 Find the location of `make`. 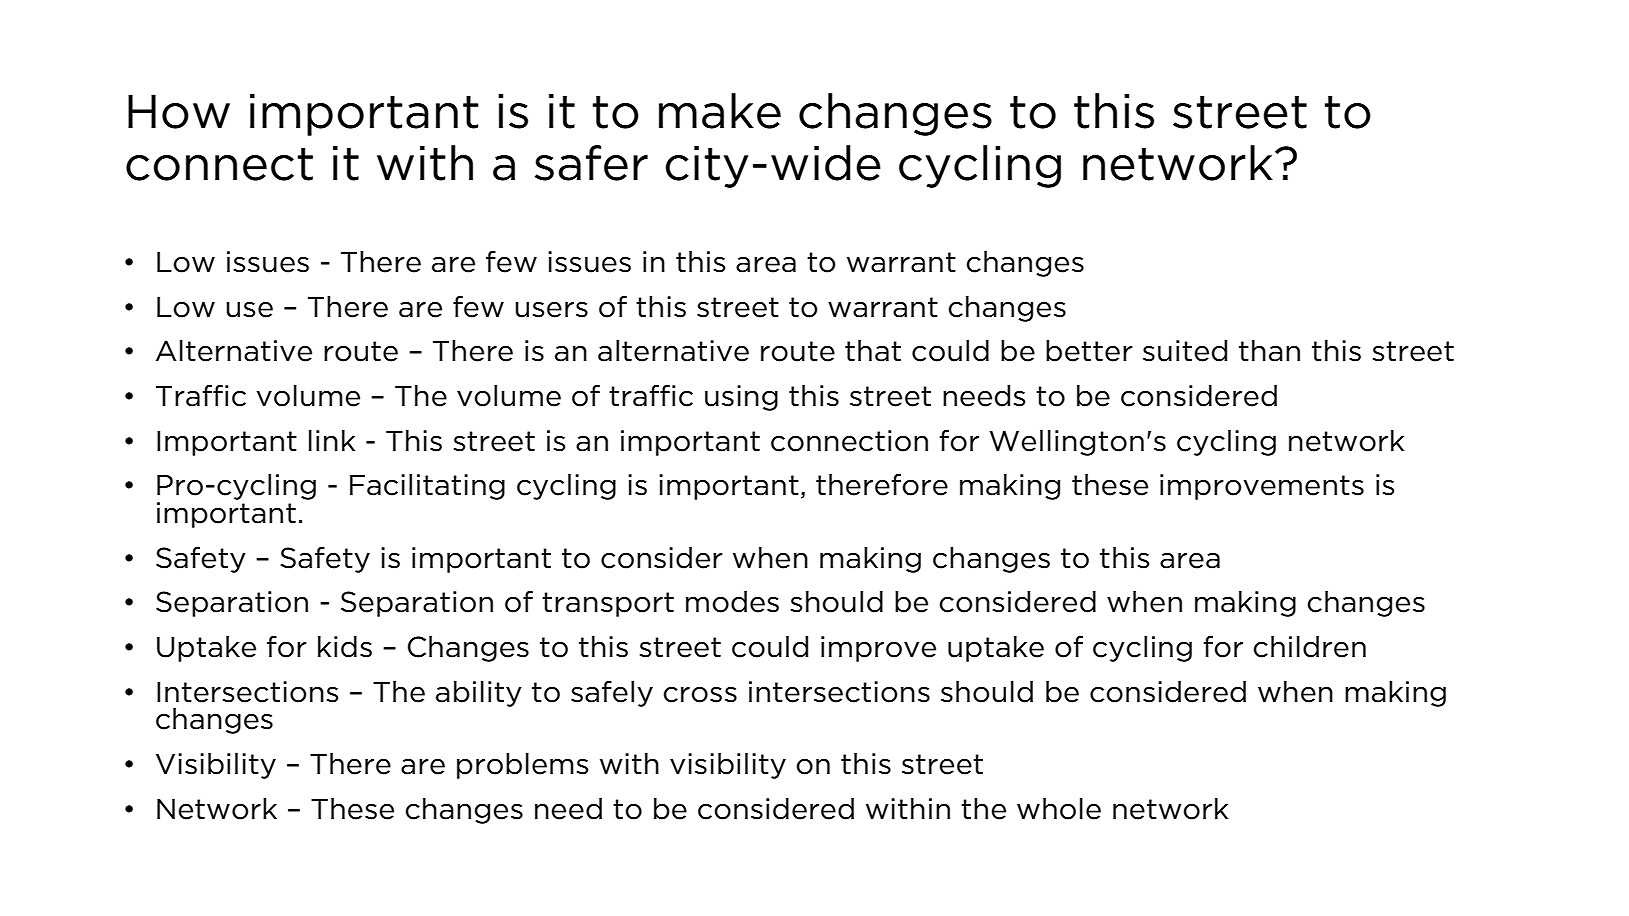

make is located at coordinates (720, 111).
